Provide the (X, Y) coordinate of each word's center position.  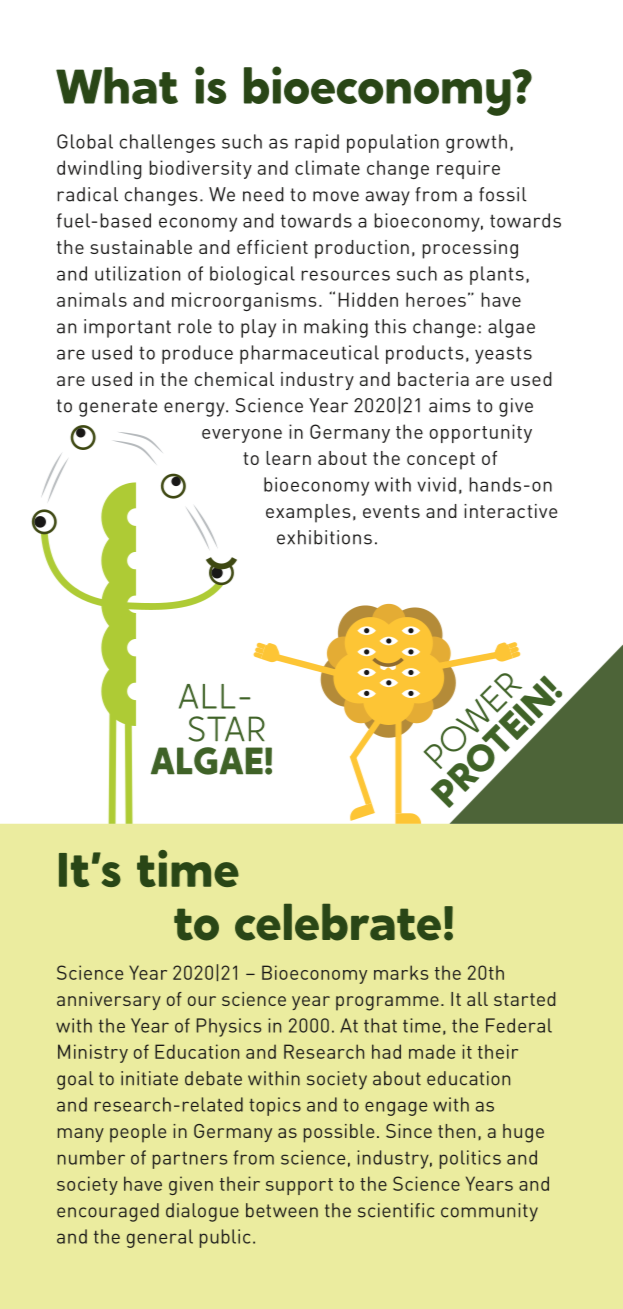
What (117, 85)
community (489, 1212)
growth (476, 143)
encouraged (108, 1212)
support (299, 1186)
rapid (317, 143)
